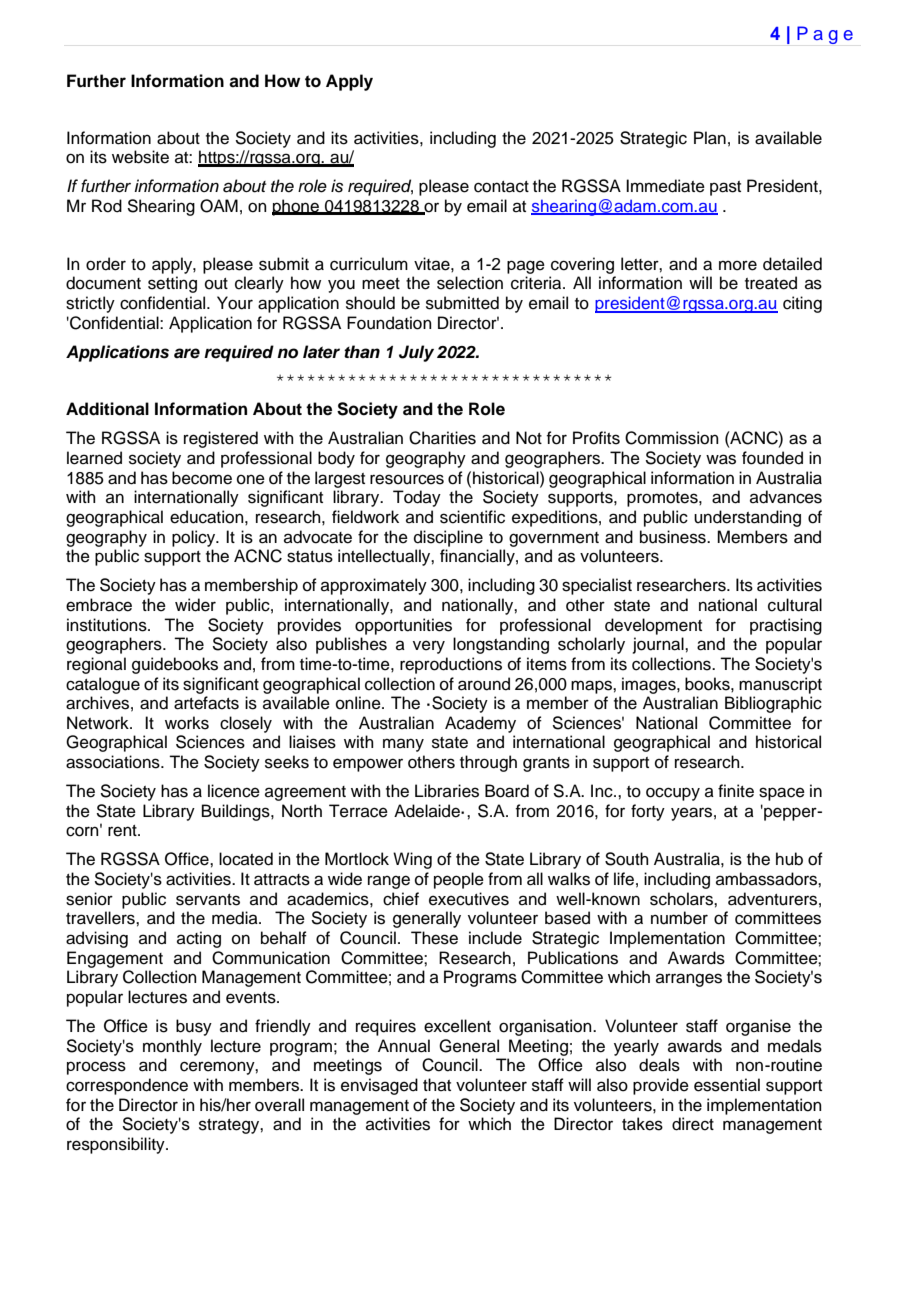 This document has width=924, height=1308. I want to click on Charities, so click(442, 438).
